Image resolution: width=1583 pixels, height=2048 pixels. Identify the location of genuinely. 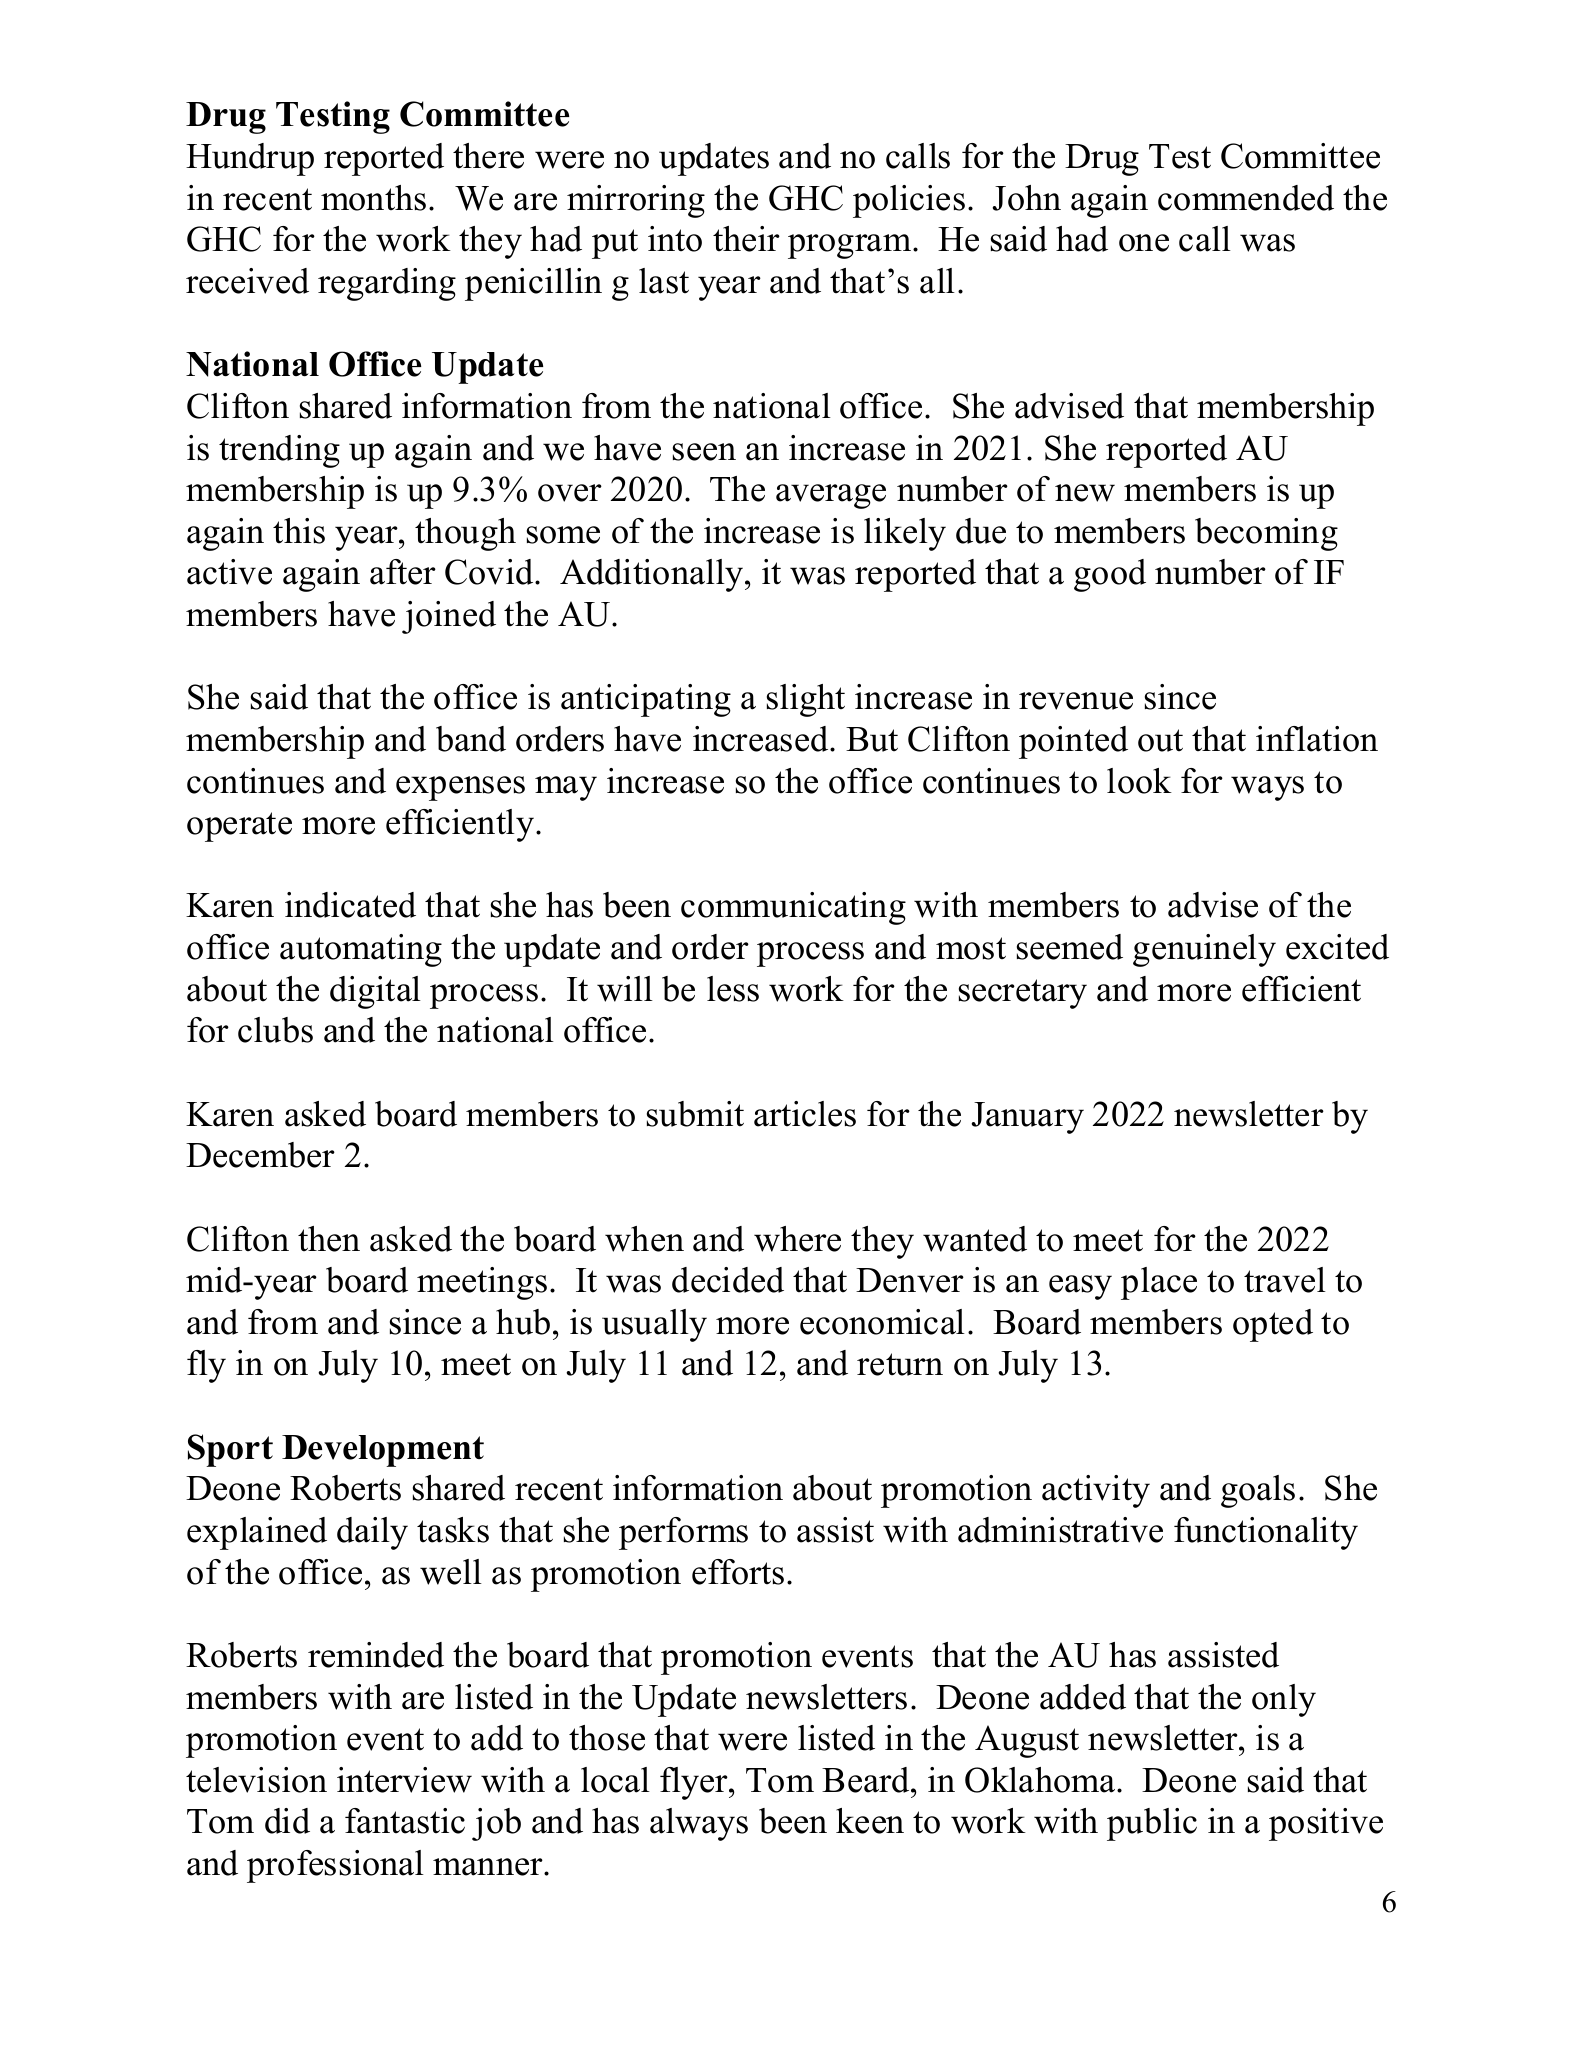
(1204, 950).
